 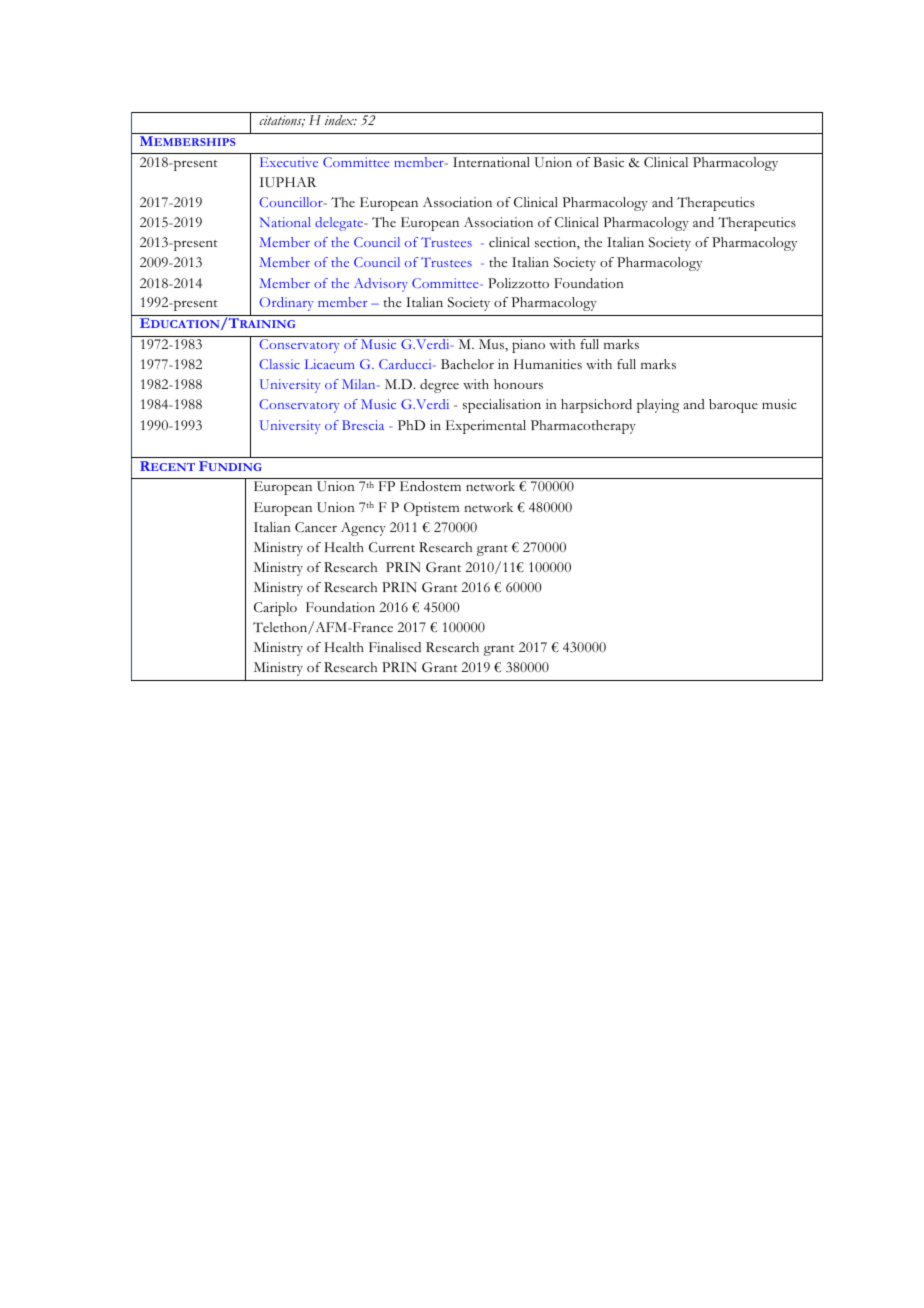 What do you see at coordinates (392, 547) in the document?
I see `Current` at bounding box center [392, 547].
